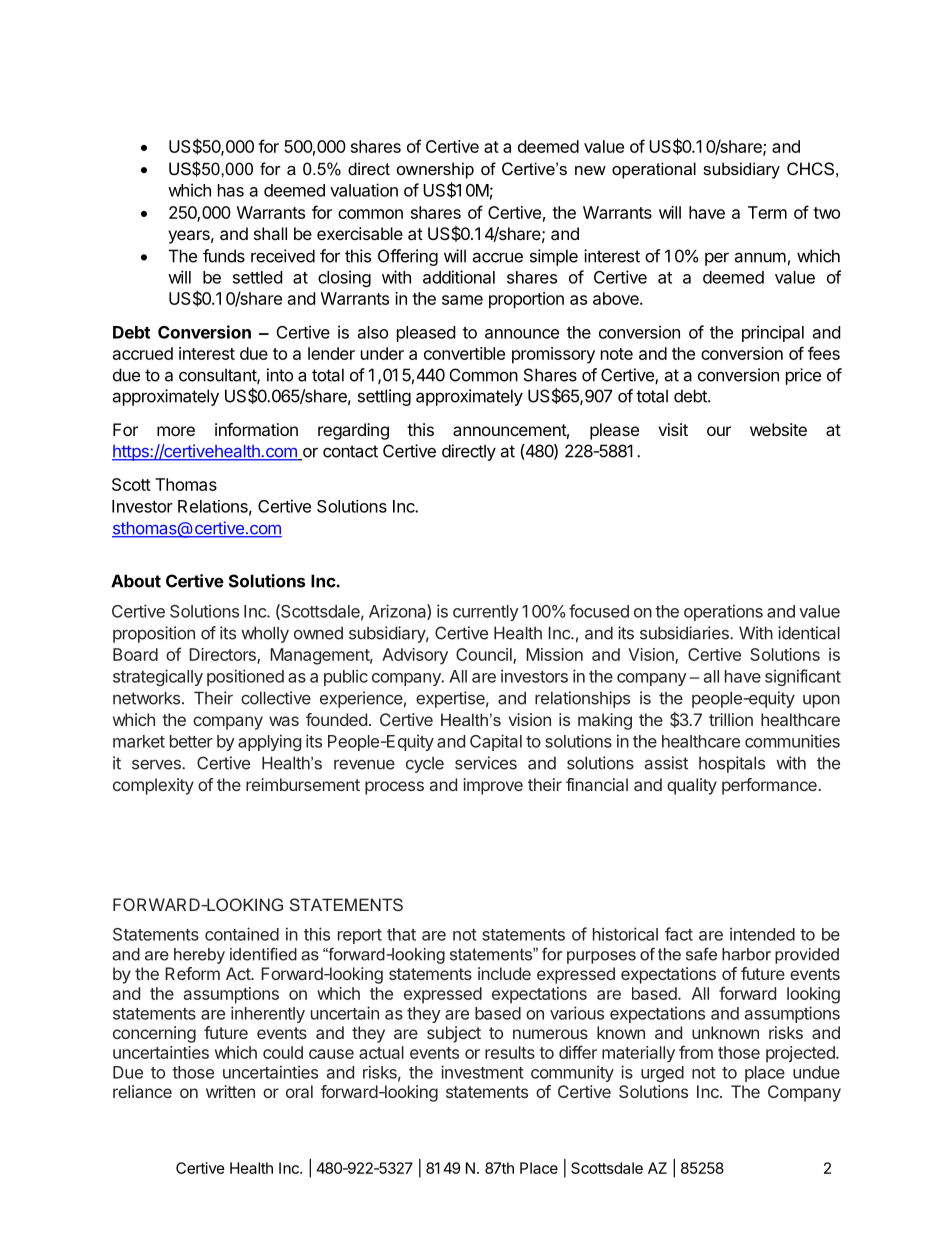  I want to click on contact, so click(350, 451).
